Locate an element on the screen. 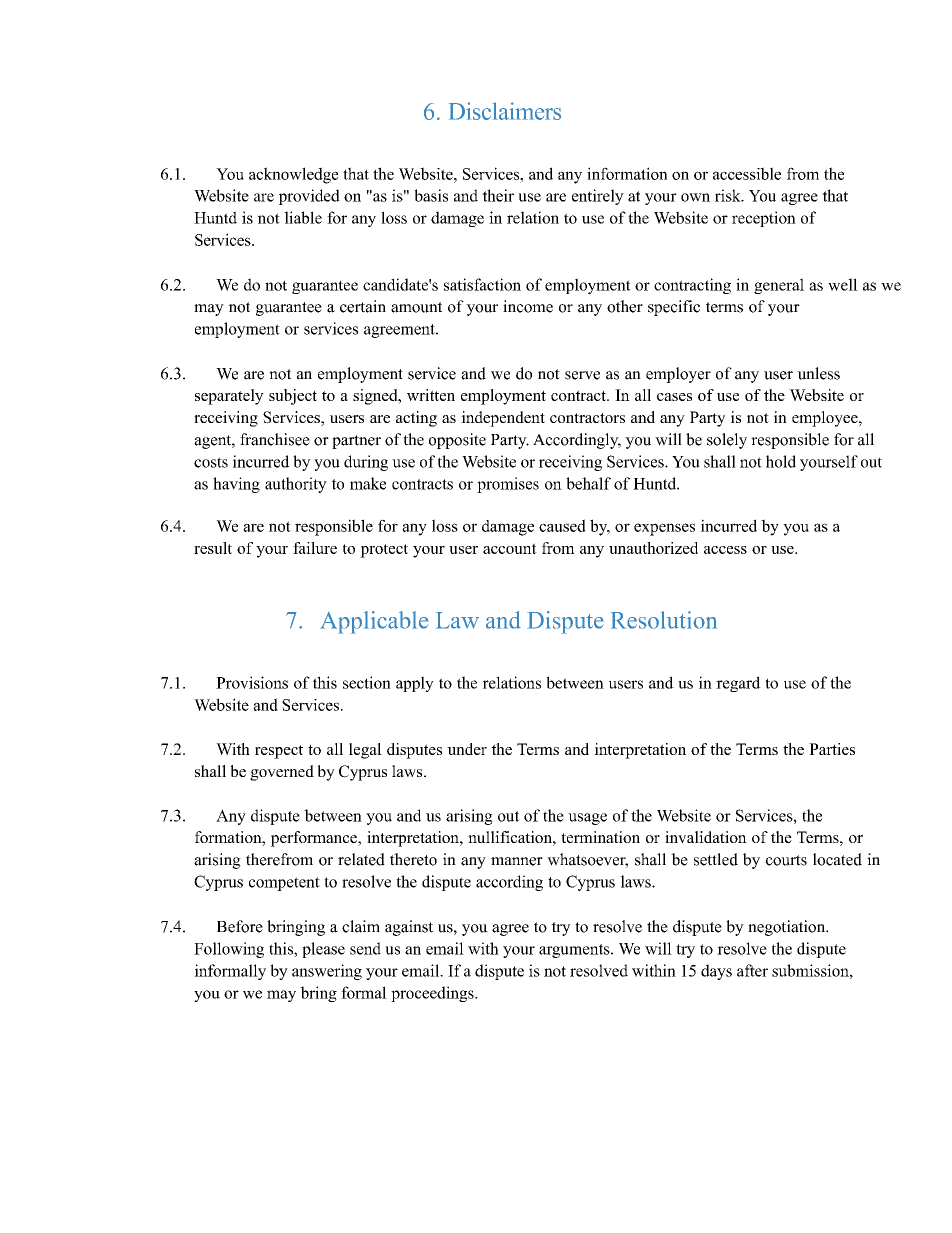 The image size is (952, 1233). their is located at coordinates (498, 195).
